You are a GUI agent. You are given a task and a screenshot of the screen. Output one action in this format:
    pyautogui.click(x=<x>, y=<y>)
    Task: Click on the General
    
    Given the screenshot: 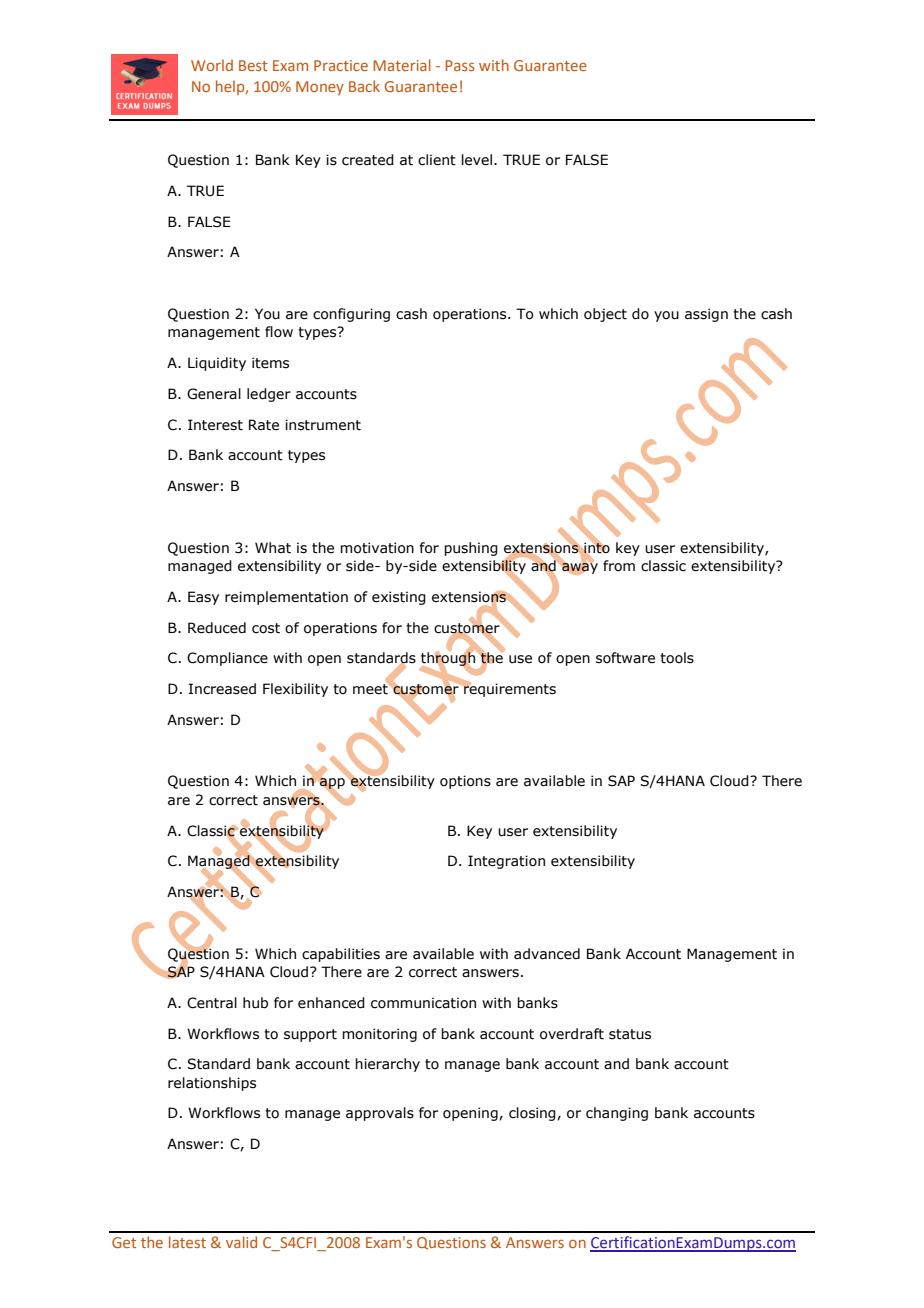 What is the action you would take?
    pyautogui.click(x=214, y=394)
